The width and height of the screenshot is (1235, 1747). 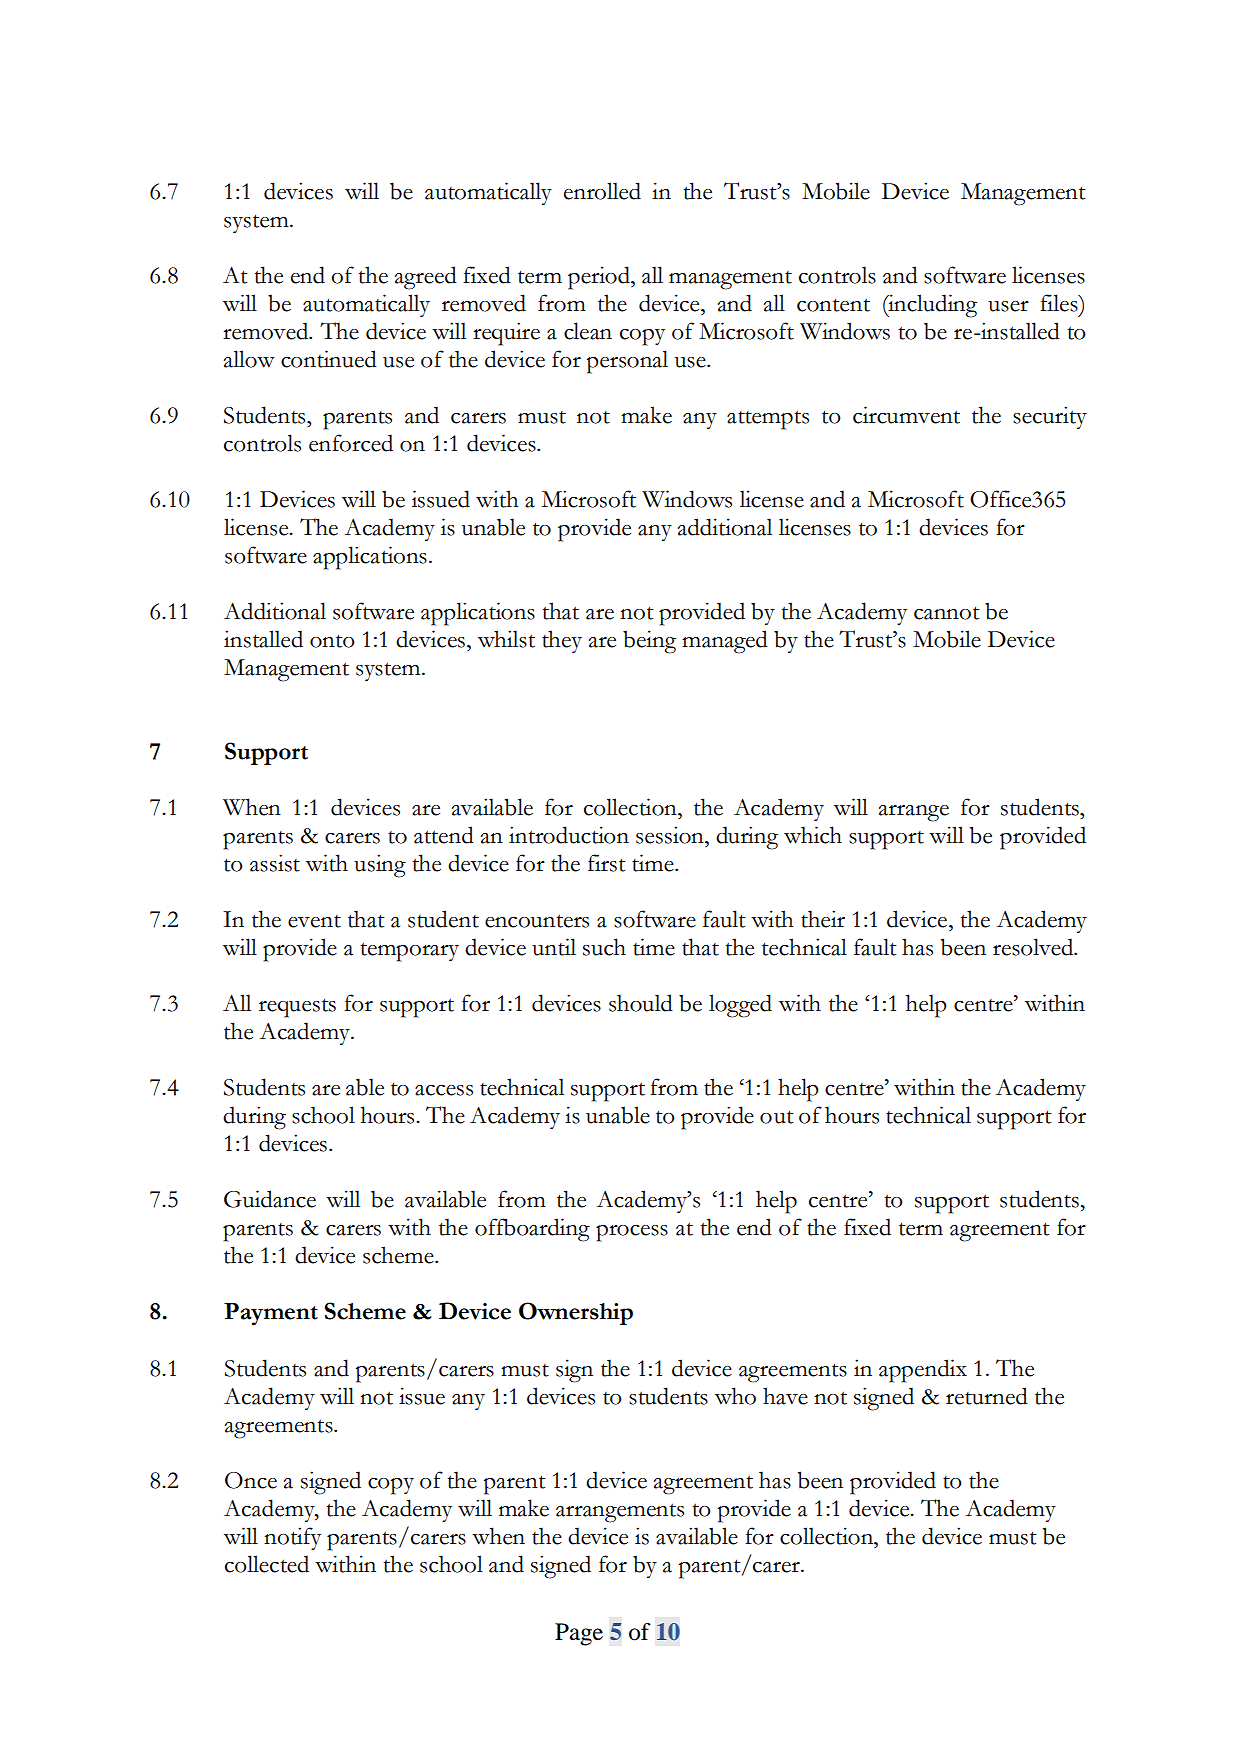 I want to click on resolved, so click(x=1034, y=947).
